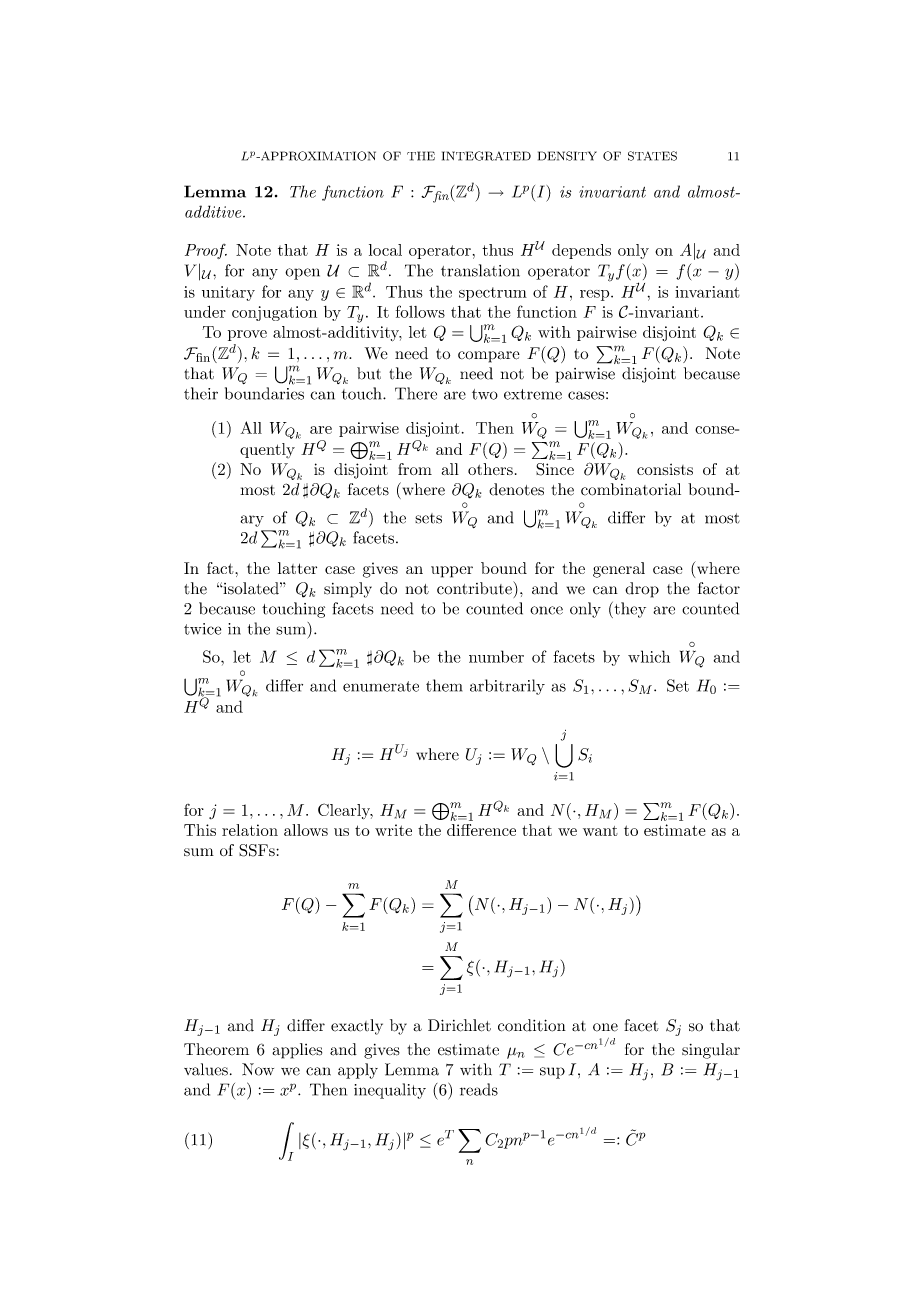 The height and width of the image is (1308, 924). Describe the element at coordinates (486, 156) in the image. I see `INTEGRATED` at that location.
